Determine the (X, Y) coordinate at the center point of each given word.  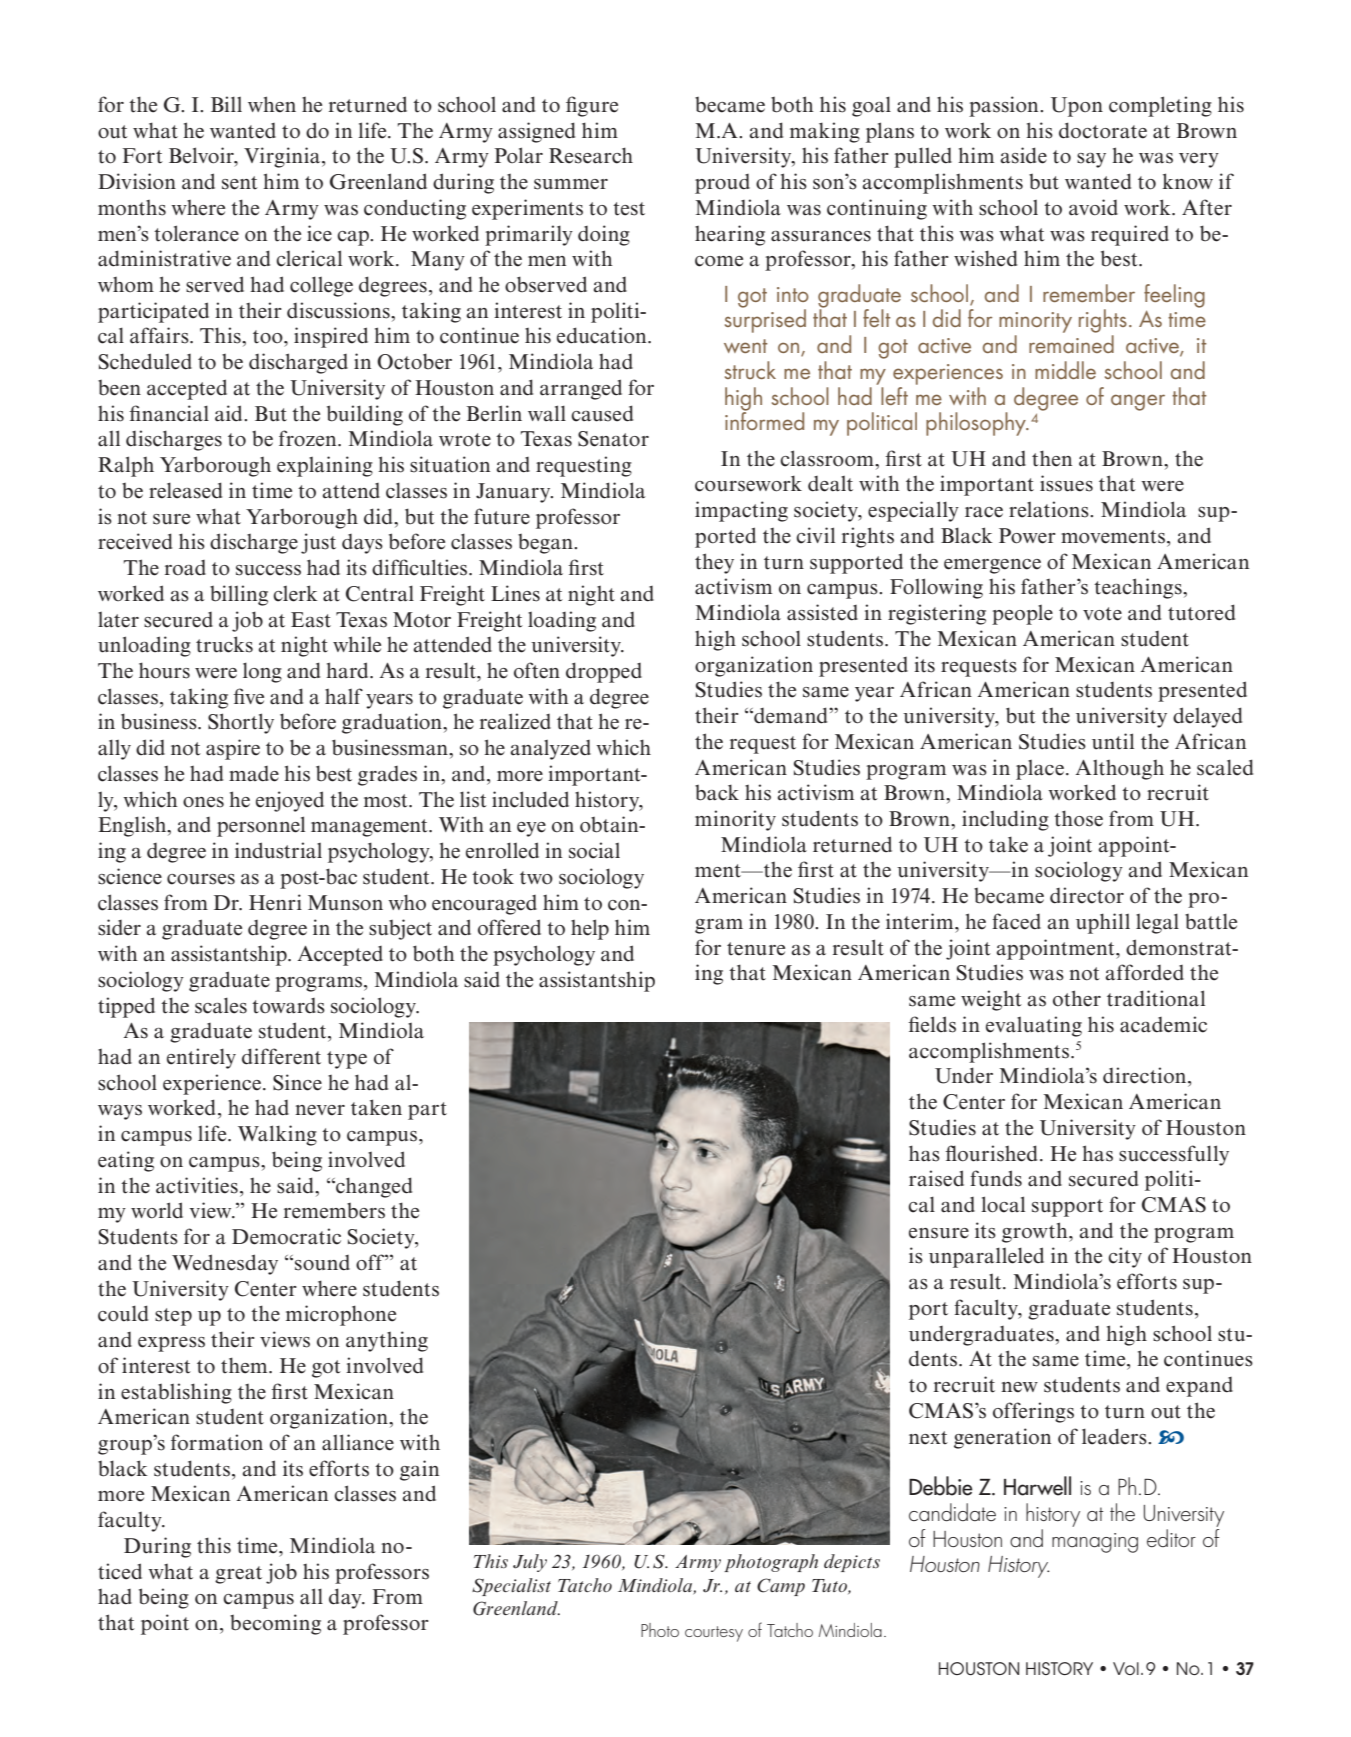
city (1125, 1257)
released (185, 490)
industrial (278, 850)
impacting (741, 511)
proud (722, 184)
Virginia (283, 157)
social (594, 850)
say (1091, 160)
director (1087, 895)
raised (936, 1178)
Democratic (286, 1236)
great (238, 1575)
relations (1050, 509)
